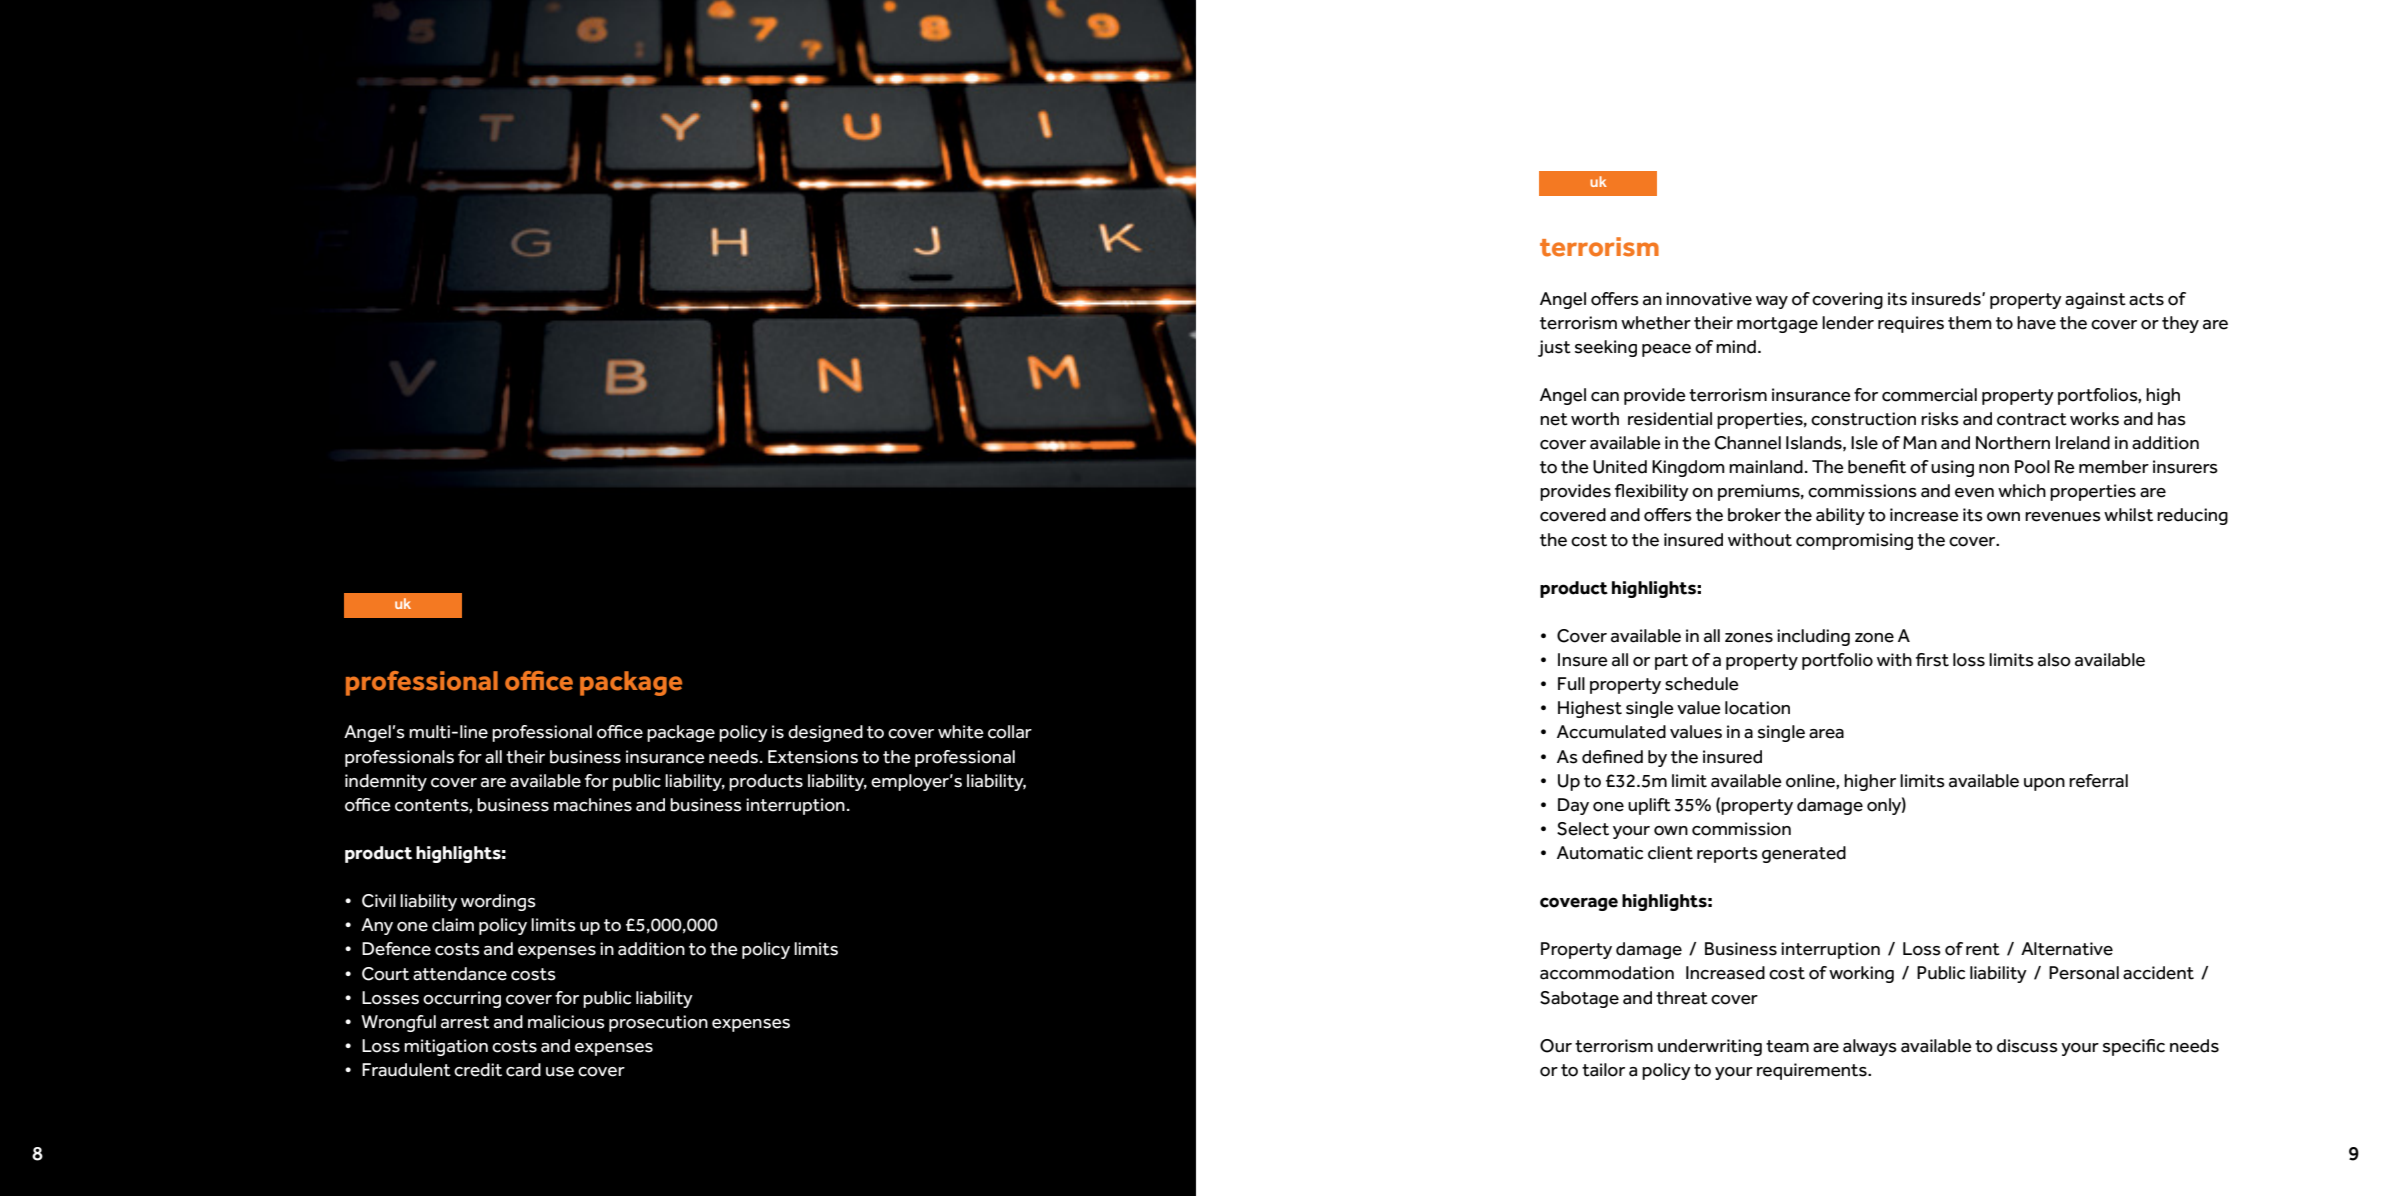  I want to click on non, so click(1994, 469).
